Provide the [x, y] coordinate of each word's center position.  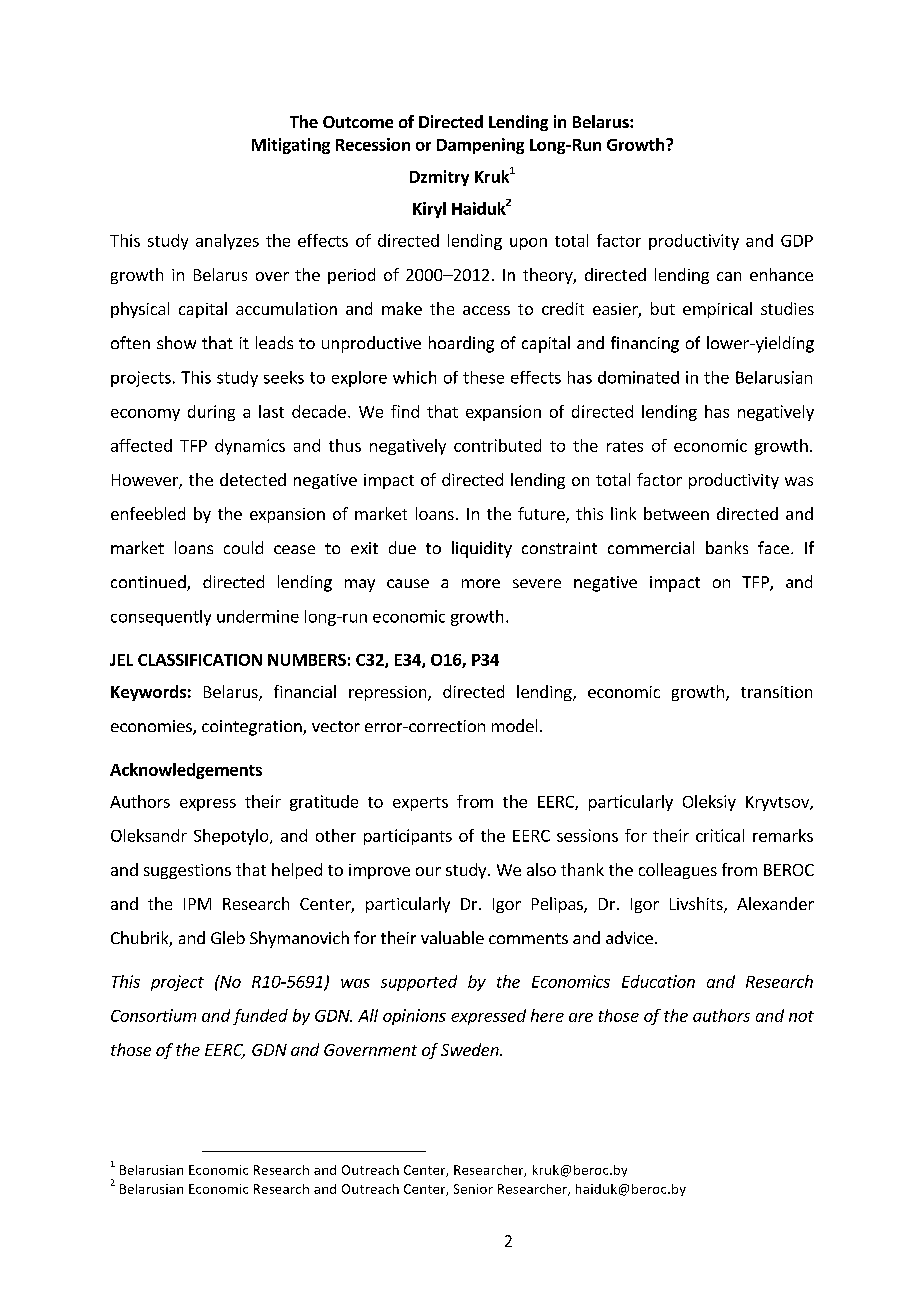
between [676, 513]
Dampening [480, 146]
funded [260, 1017]
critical [720, 835]
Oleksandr [149, 835]
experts [420, 804]
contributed [497, 445]
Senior [473, 1189]
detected [253, 479]
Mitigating [291, 146]
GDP [797, 241]
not [801, 1016]
